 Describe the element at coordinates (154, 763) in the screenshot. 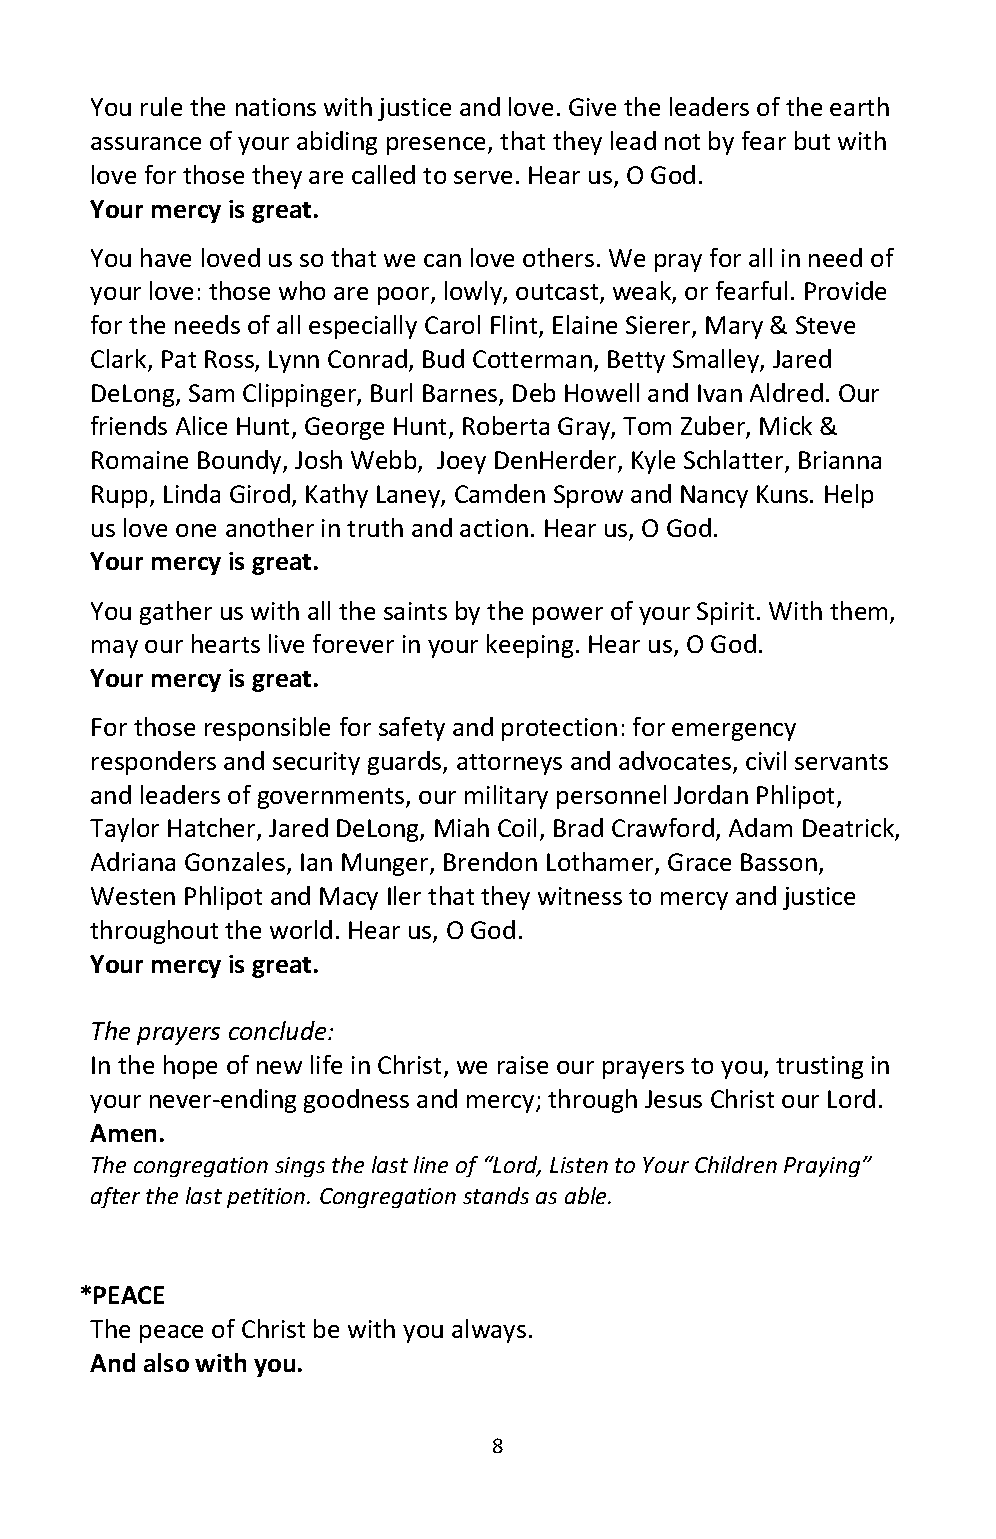

I see `responders` at that location.
